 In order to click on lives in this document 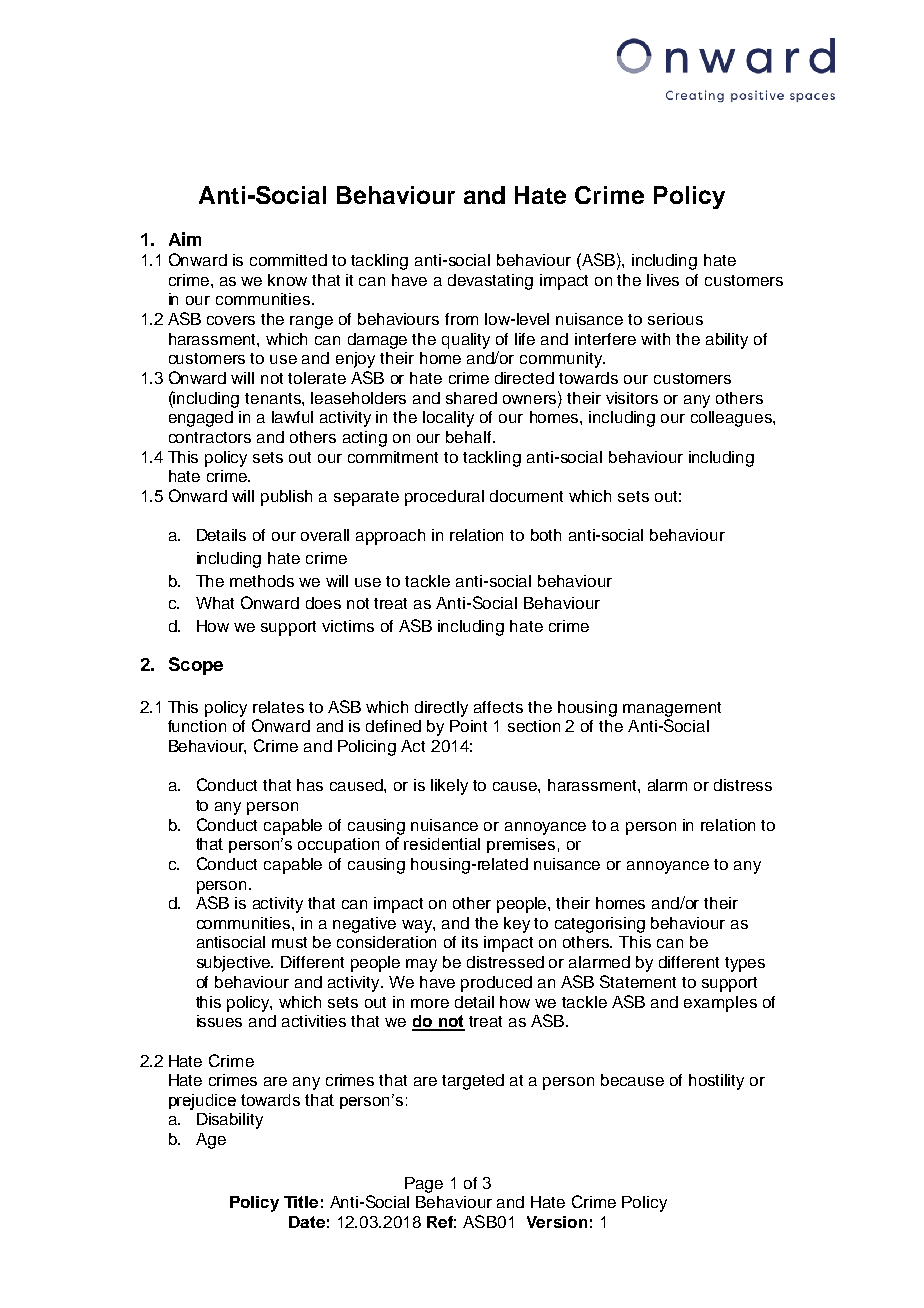, I will do `click(663, 280)`.
